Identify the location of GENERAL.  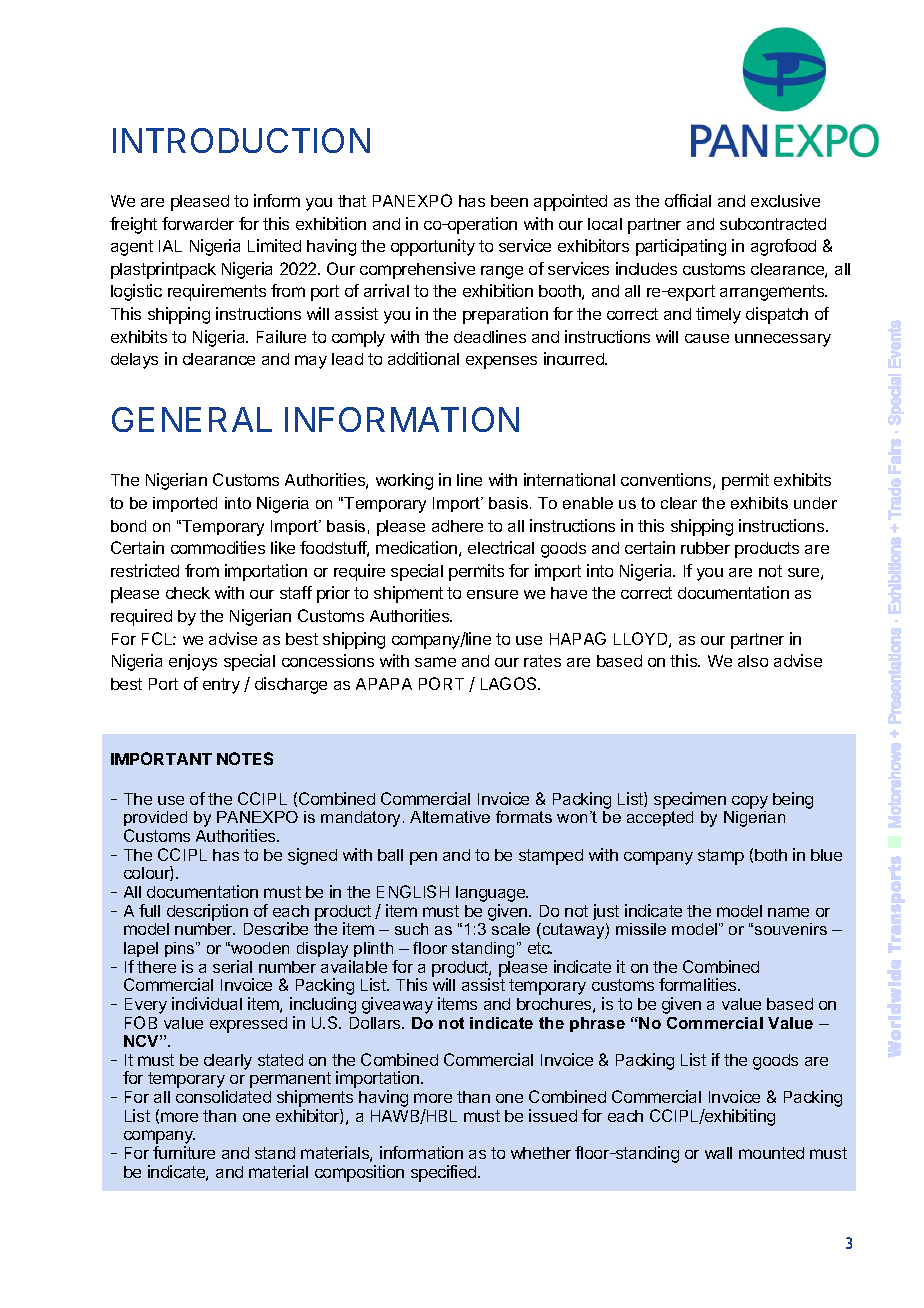
(192, 419).
